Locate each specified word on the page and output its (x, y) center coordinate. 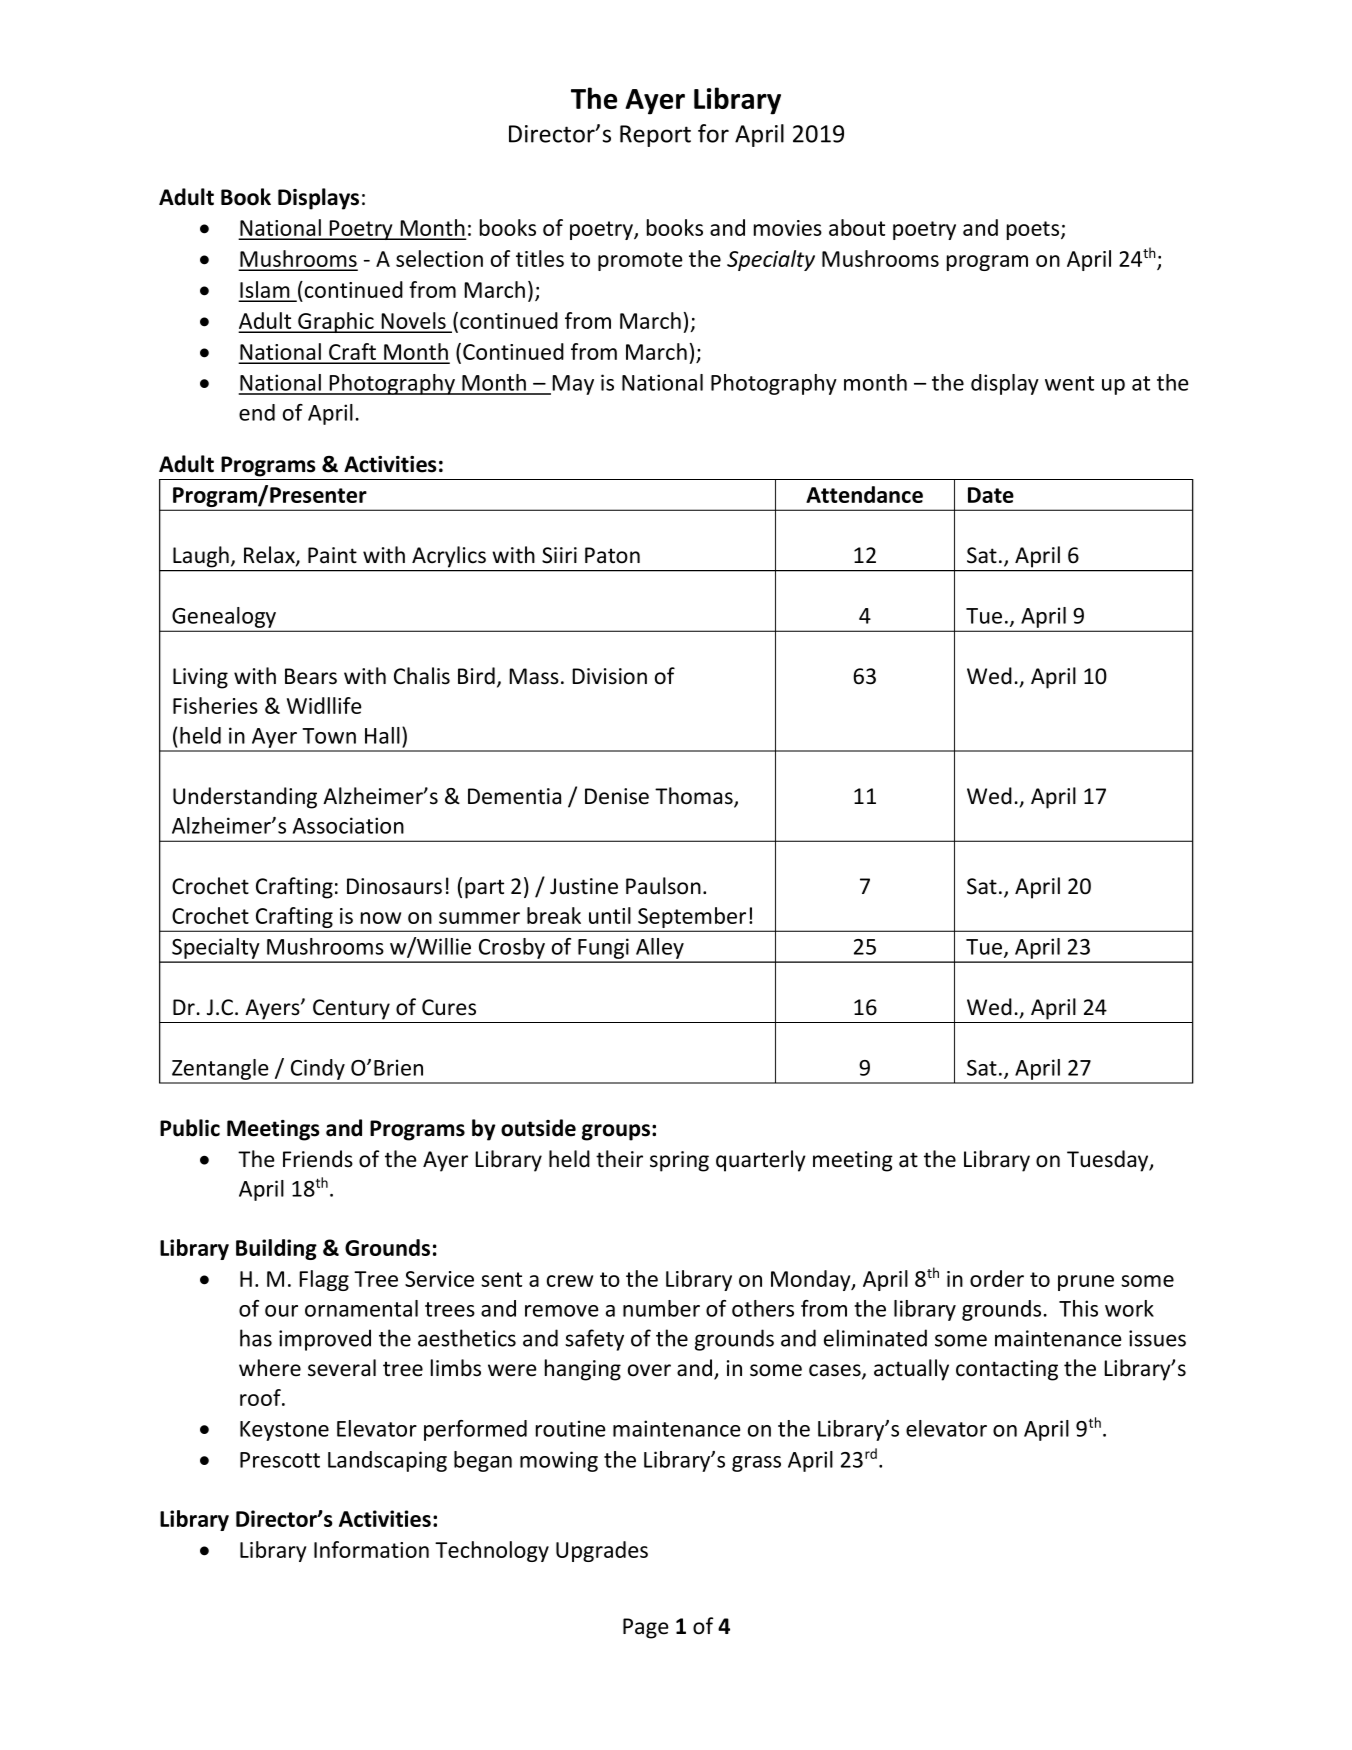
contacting (1007, 1370)
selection (439, 258)
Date (991, 495)
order (997, 1278)
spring (679, 1161)
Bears (311, 676)
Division (609, 676)
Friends (318, 1159)
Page (646, 1628)
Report (655, 136)
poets (1034, 230)
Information (371, 1549)
